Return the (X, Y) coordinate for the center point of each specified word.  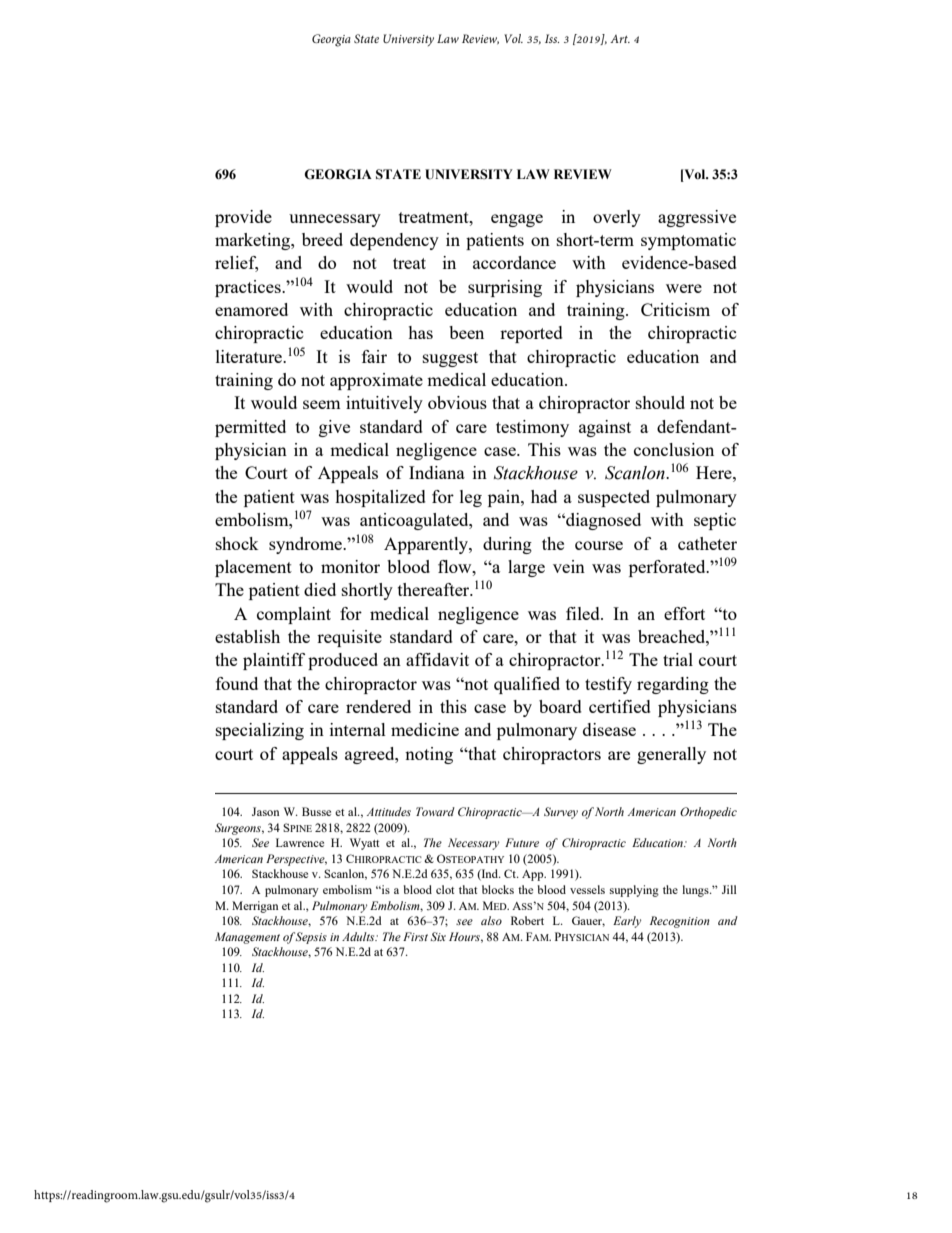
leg (471, 498)
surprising (505, 288)
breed (322, 239)
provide (243, 218)
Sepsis (311, 938)
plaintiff (274, 661)
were (684, 288)
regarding (673, 685)
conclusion (674, 449)
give (334, 428)
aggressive (697, 218)
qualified (527, 685)
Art (620, 39)
